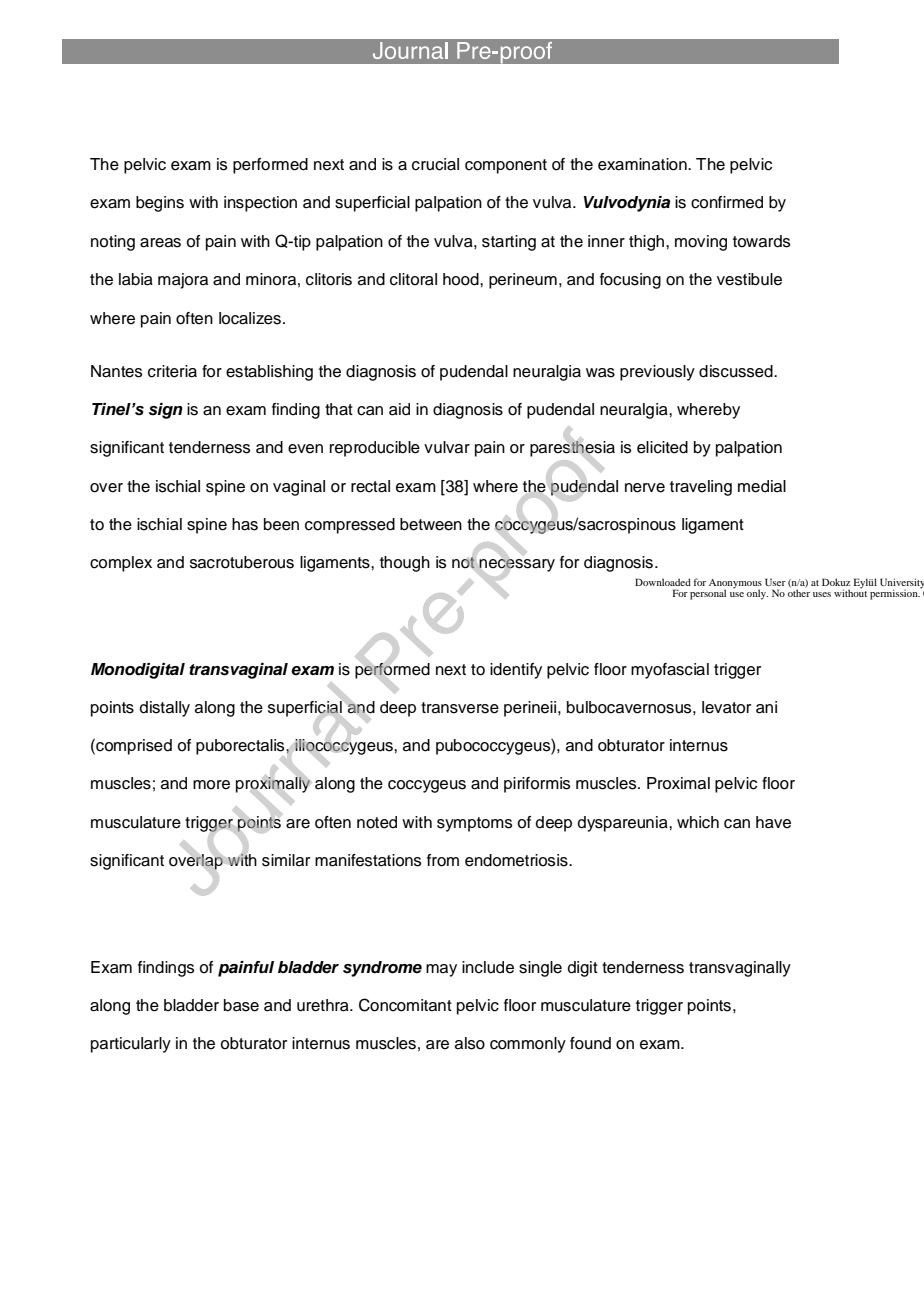  I want to click on discussed, so click(737, 371).
